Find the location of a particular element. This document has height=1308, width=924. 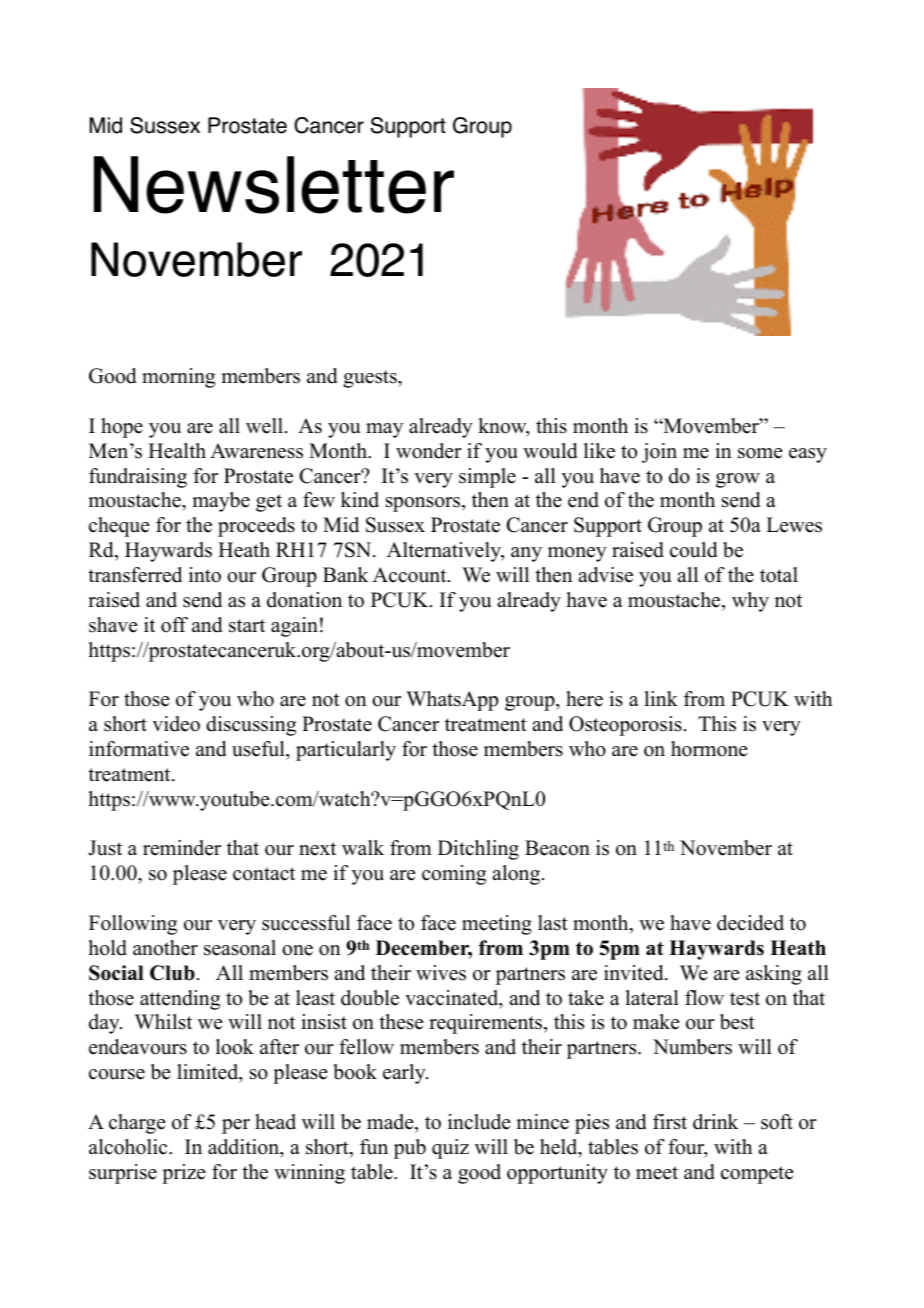

Newsletter is located at coordinates (274, 185).
